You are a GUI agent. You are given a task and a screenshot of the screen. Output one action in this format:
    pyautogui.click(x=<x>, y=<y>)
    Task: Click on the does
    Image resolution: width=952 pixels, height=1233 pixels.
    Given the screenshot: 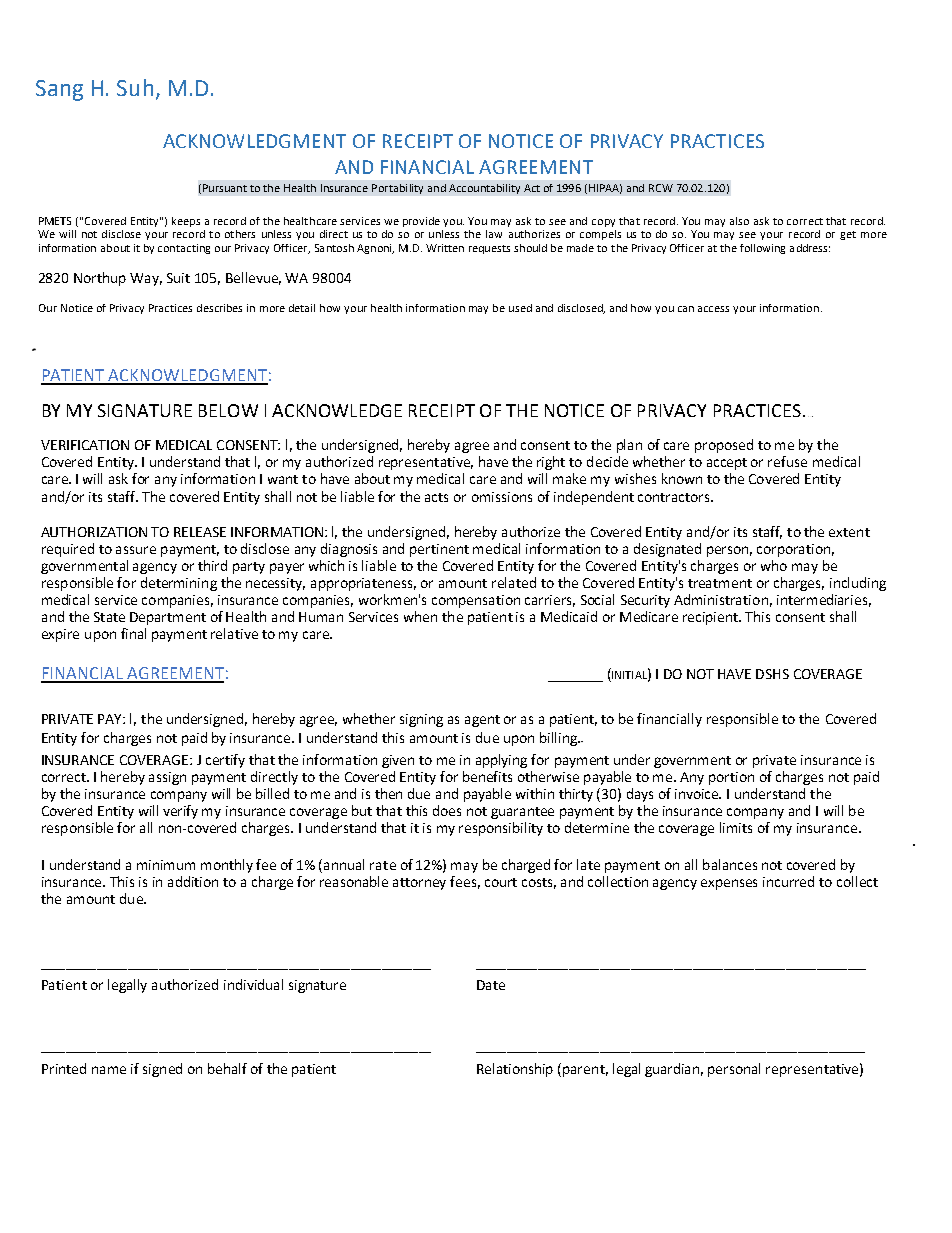 What is the action you would take?
    pyautogui.click(x=447, y=810)
